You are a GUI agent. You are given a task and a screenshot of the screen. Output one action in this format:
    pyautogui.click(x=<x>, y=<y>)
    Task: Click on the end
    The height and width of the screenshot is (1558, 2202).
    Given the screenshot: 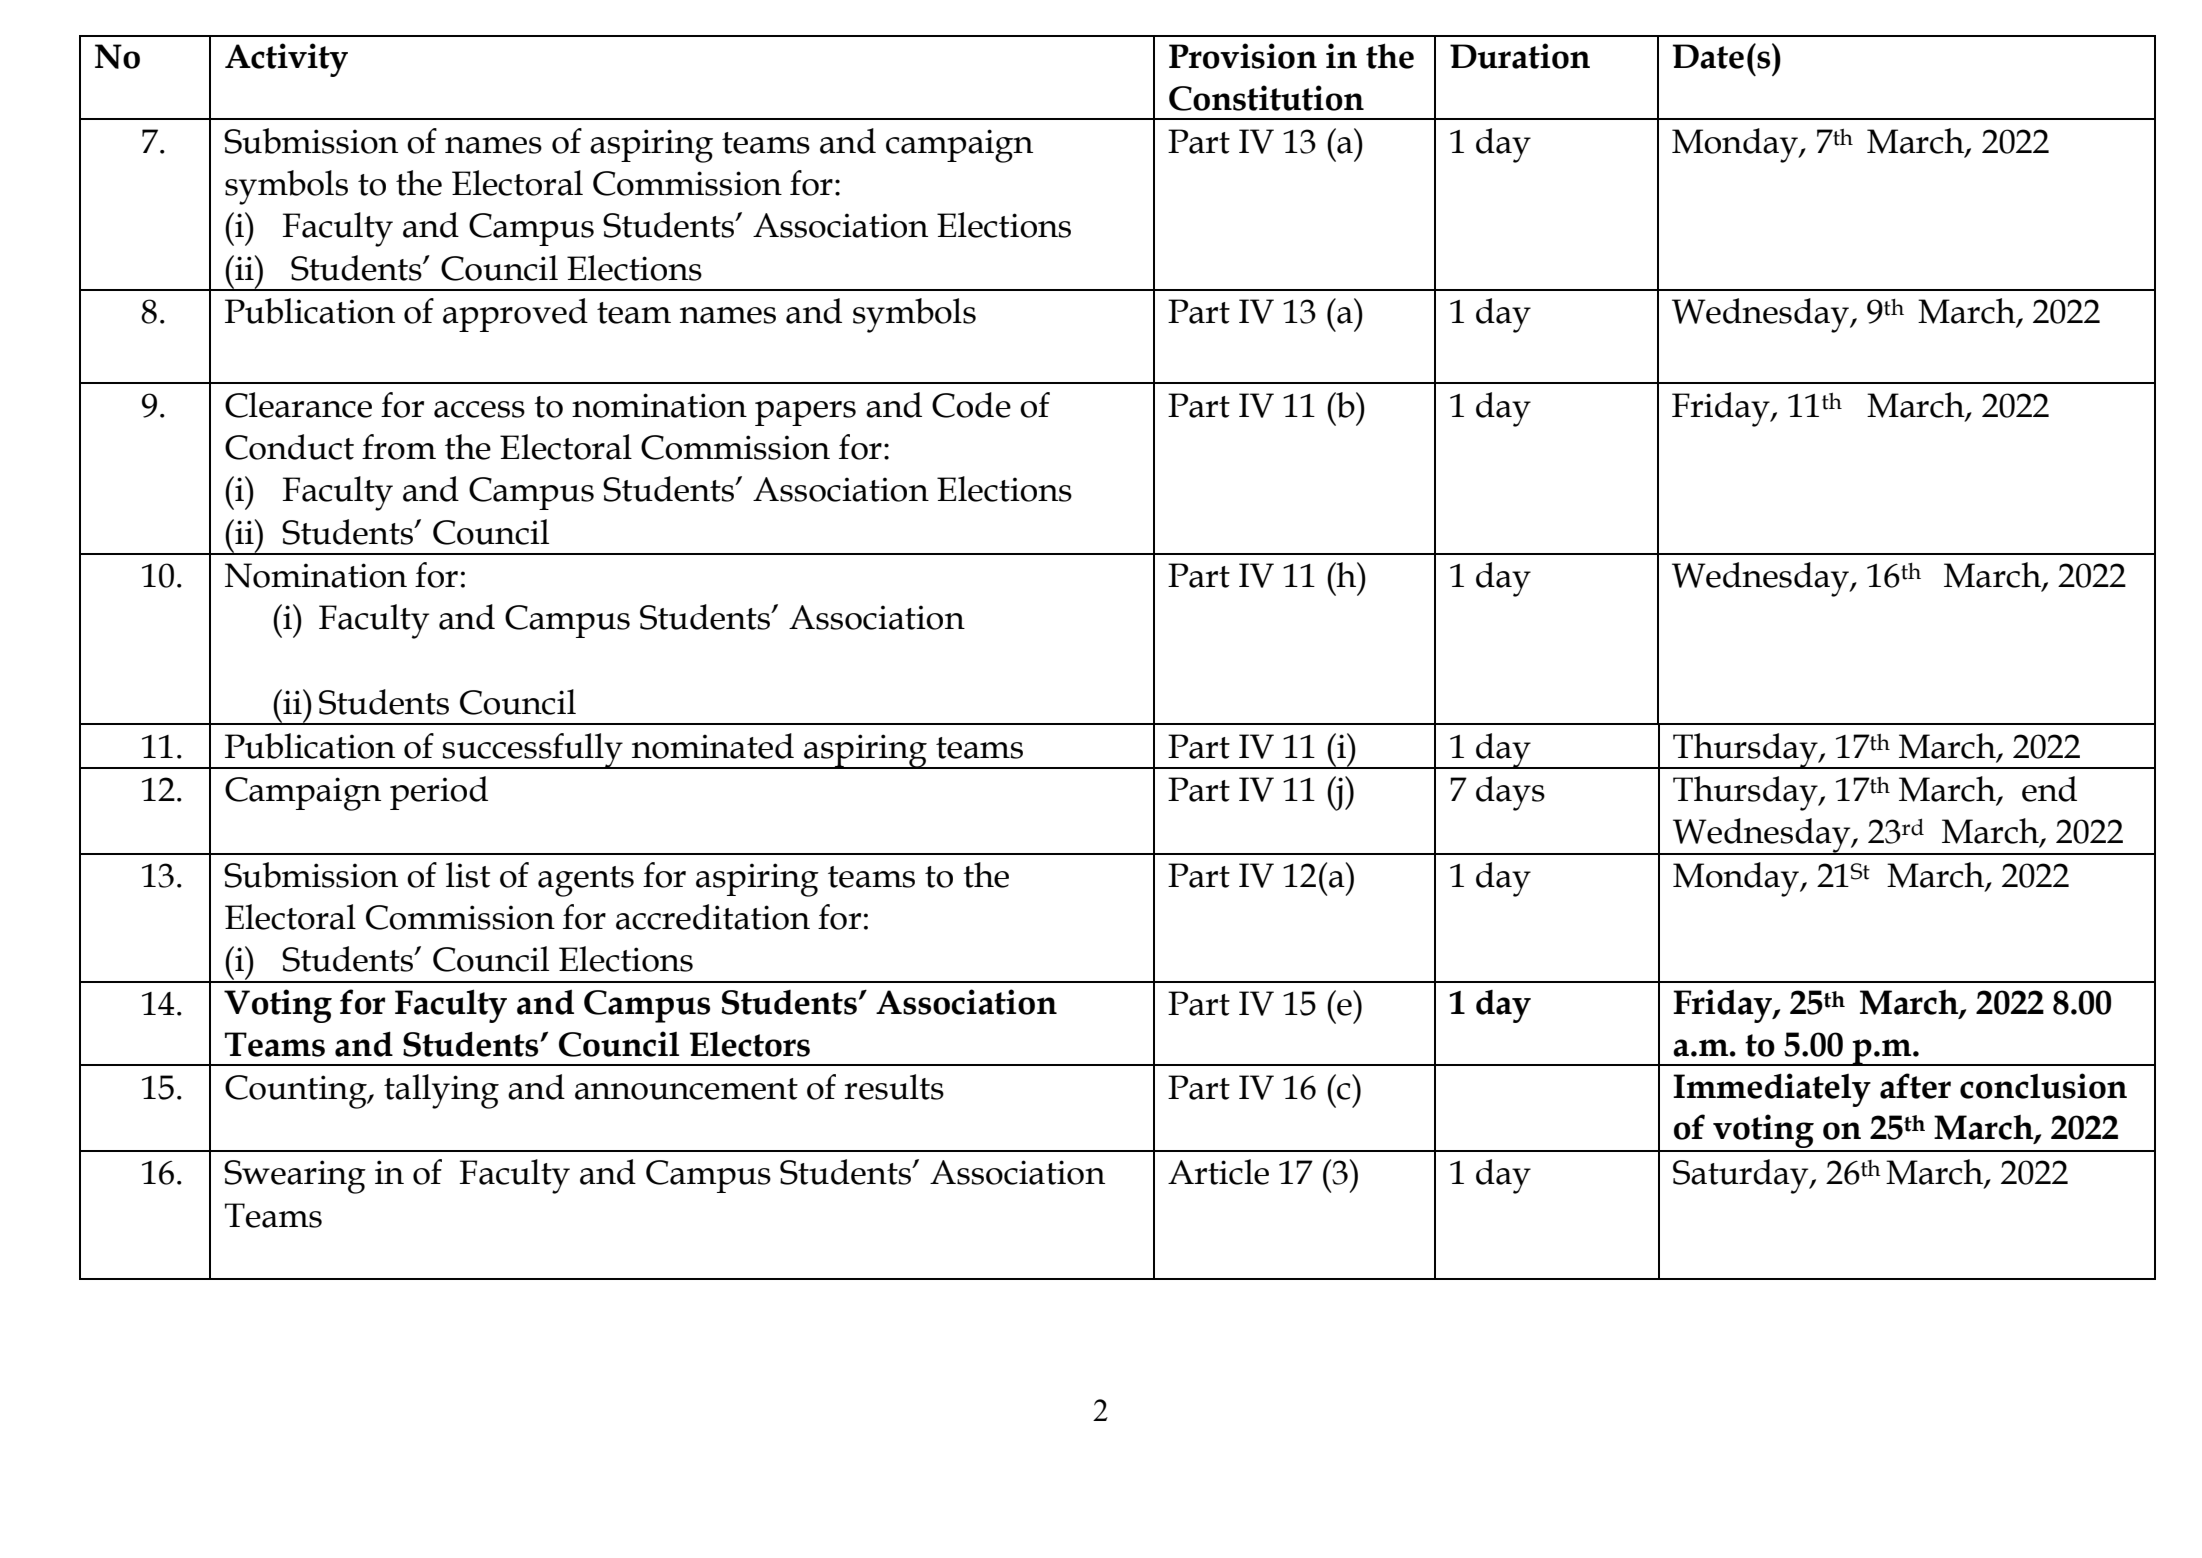 What is the action you would take?
    pyautogui.click(x=2049, y=789)
